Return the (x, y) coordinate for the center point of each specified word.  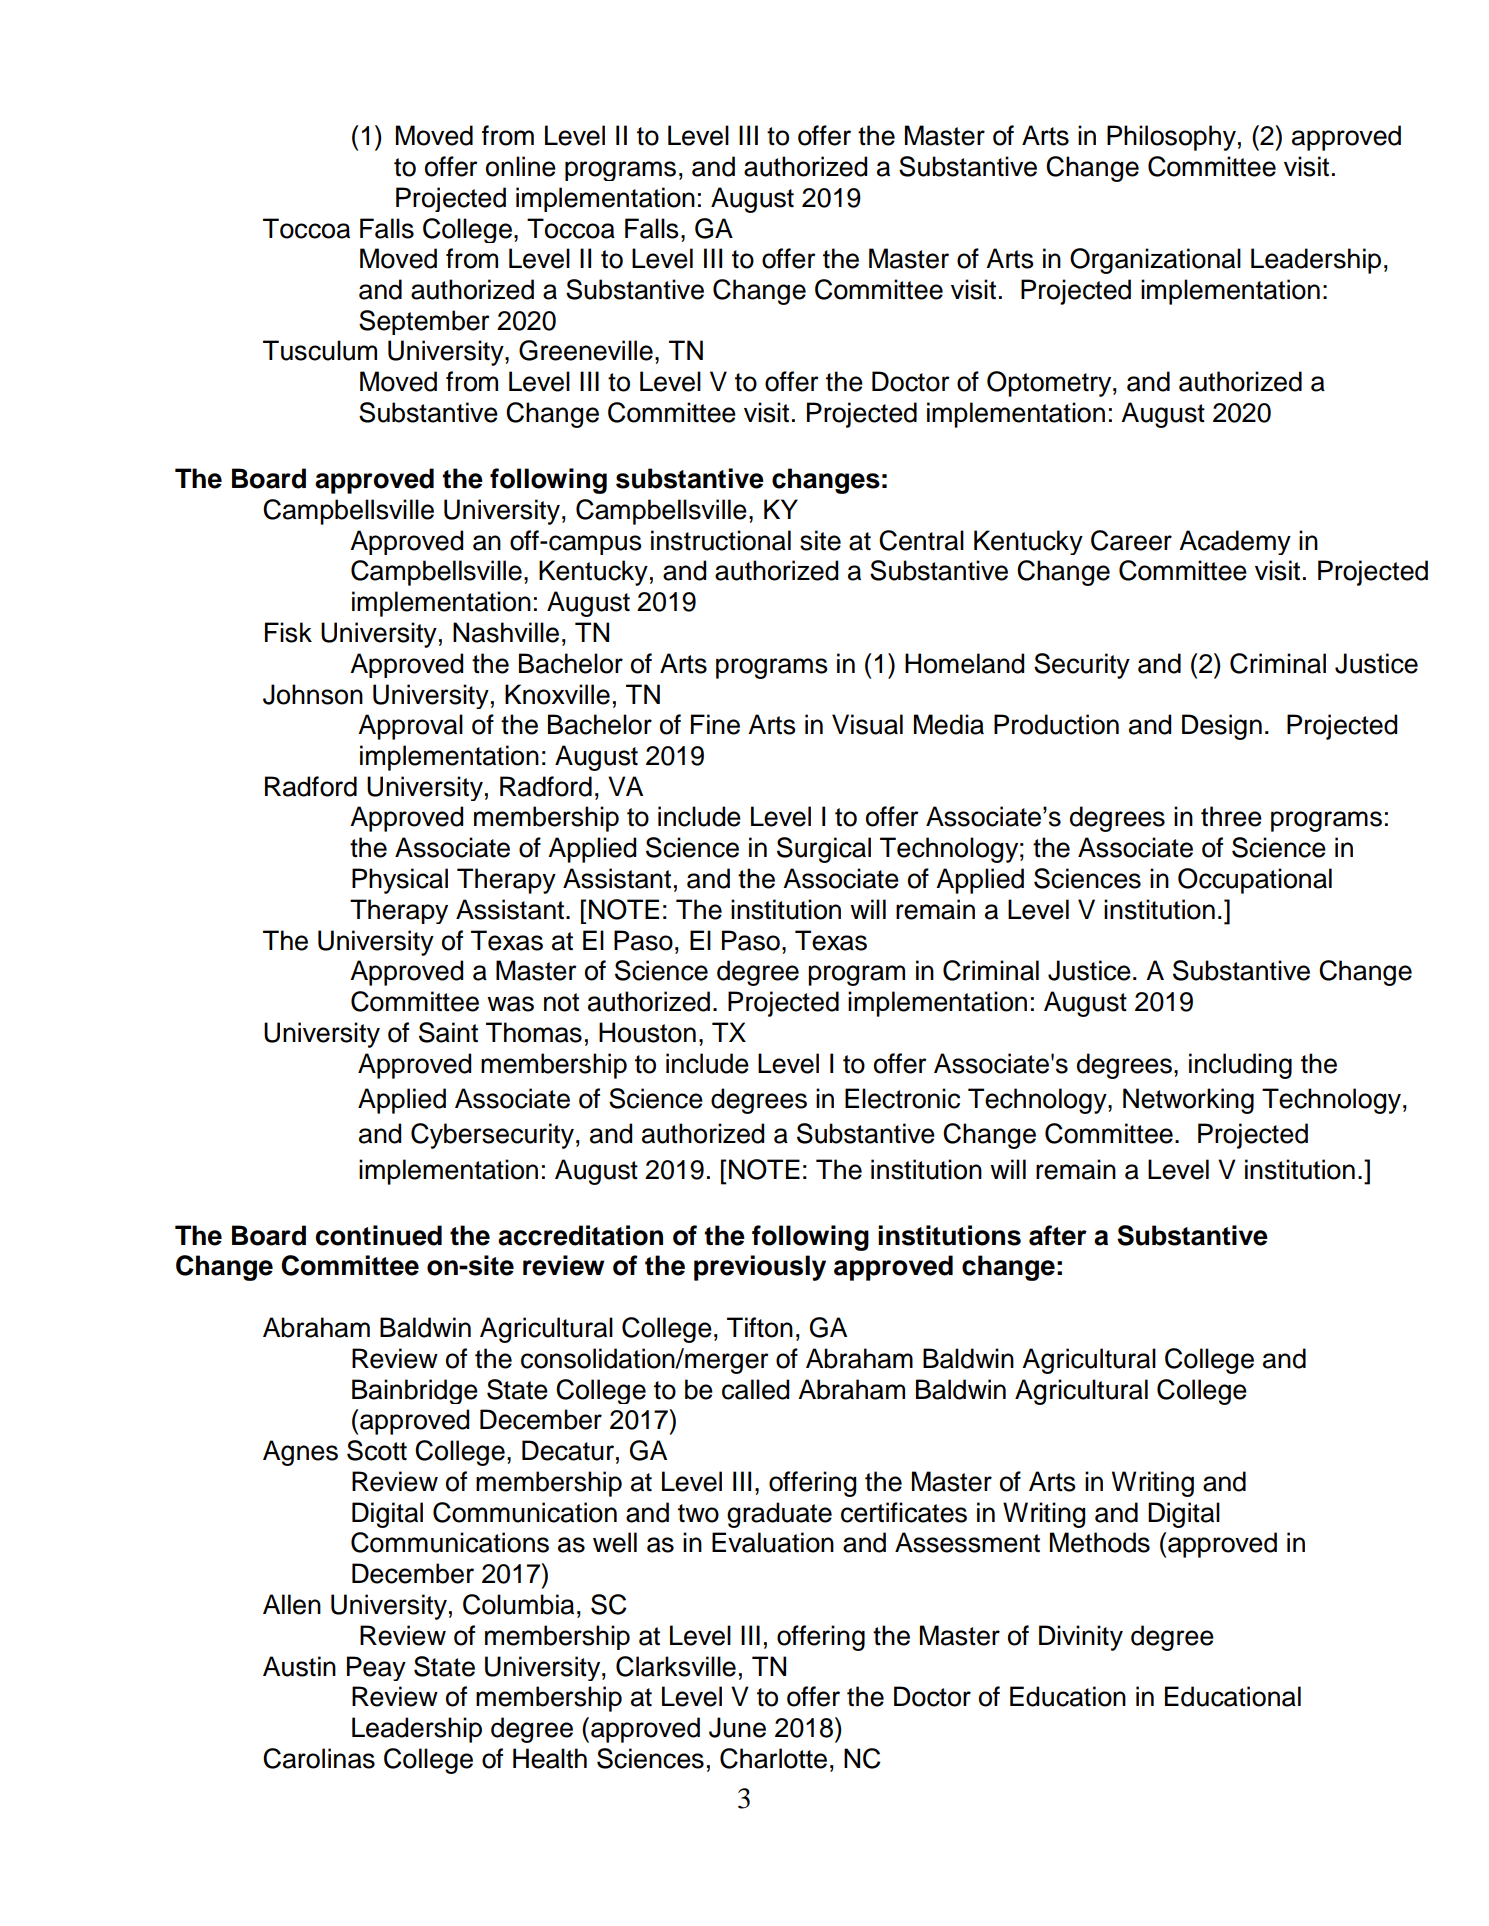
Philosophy (1171, 138)
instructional (721, 540)
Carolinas (319, 1758)
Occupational (1255, 881)
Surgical (824, 850)
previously (760, 1268)
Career (1131, 540)
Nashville (506, 632)
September (424, 322)
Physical (400, 881)
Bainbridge (415, 1391)
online (521, 166)
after (1058, 1235)
